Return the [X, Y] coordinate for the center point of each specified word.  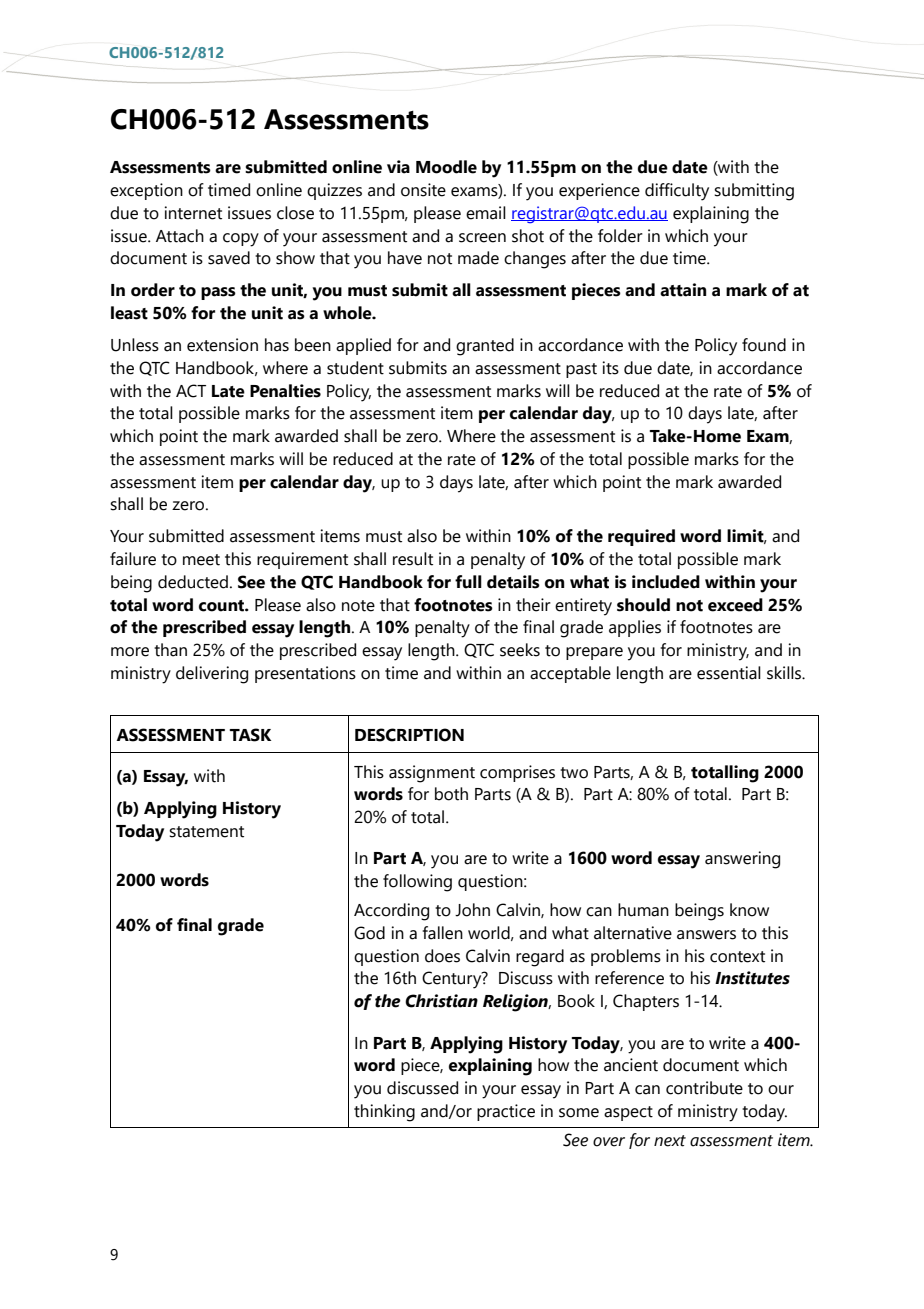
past [581, 370]
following [417, 883]
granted [485, 347]
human [643, 910]
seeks [520, 650]
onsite [423, 190]
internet [193, 213]
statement [206, 832]
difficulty [677, 192]
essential [729, 673]
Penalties [285, 391]
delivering [212, 675]
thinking [384, 1113]
